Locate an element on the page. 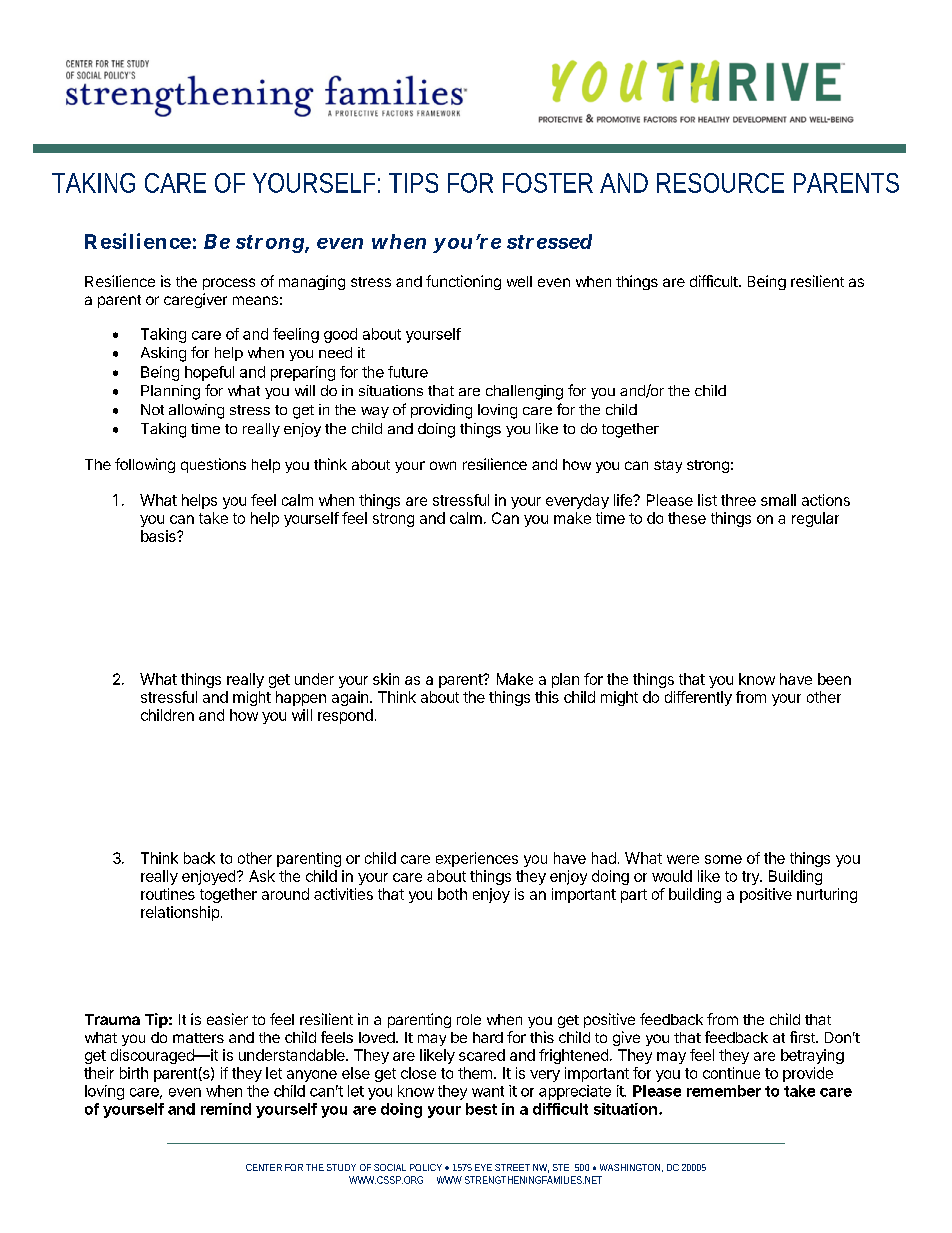 The width and height of the document is (952, 1233). relationship is located at coordinates (180, 913).
